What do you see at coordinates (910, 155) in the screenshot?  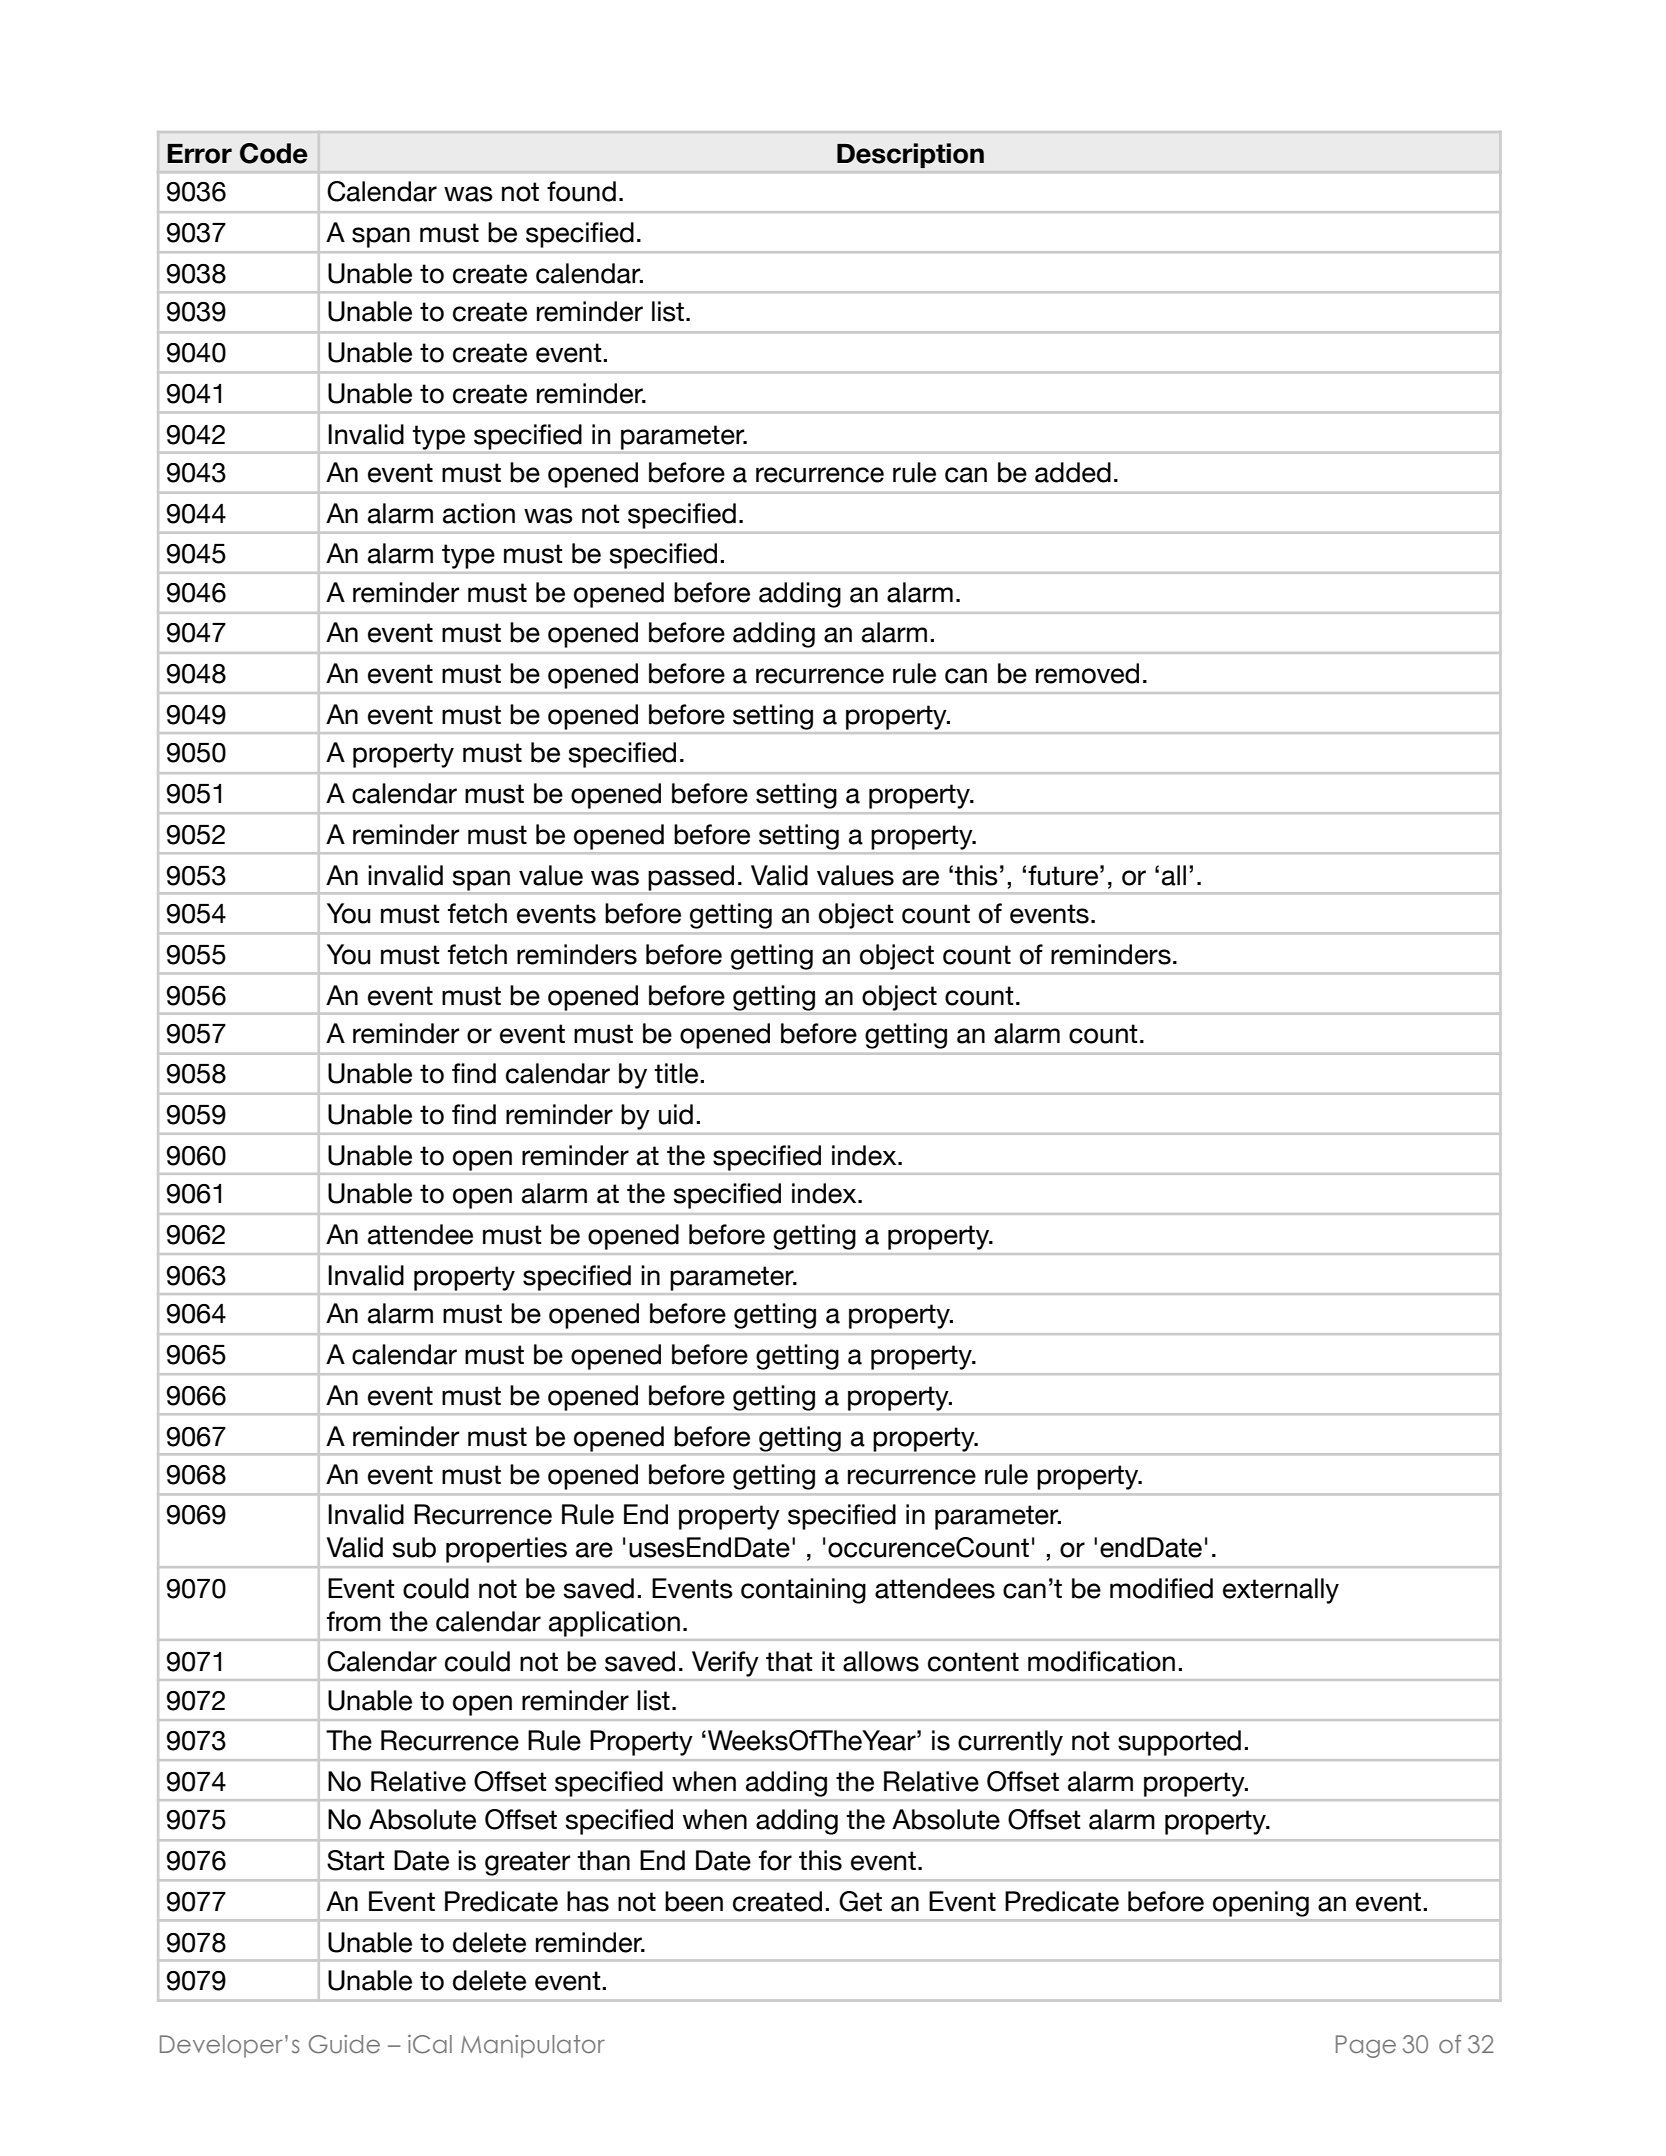 I see `Description` at bounding box center [910, 155].
